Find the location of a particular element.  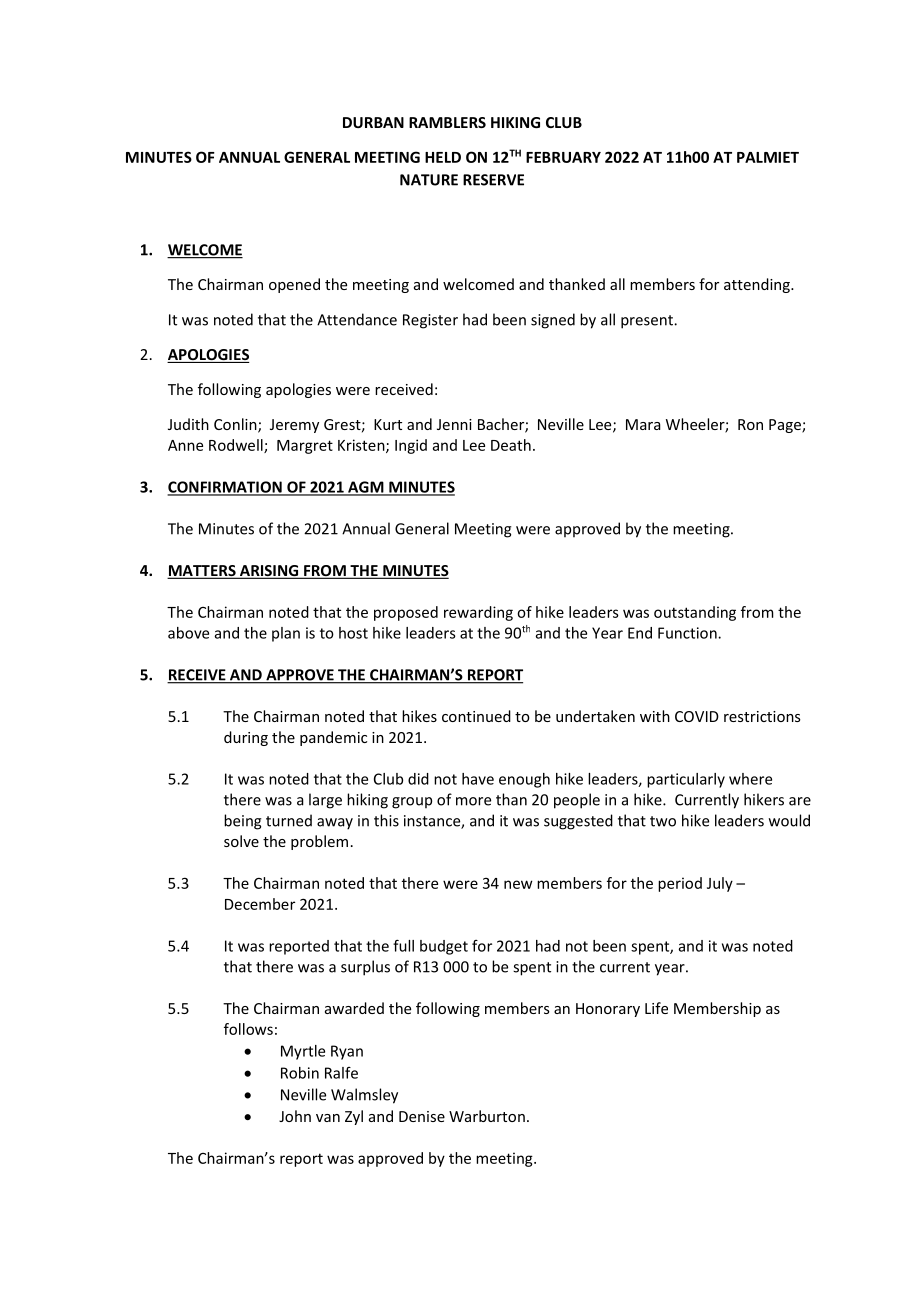

outstanding is located at coordinates (695, 613).
